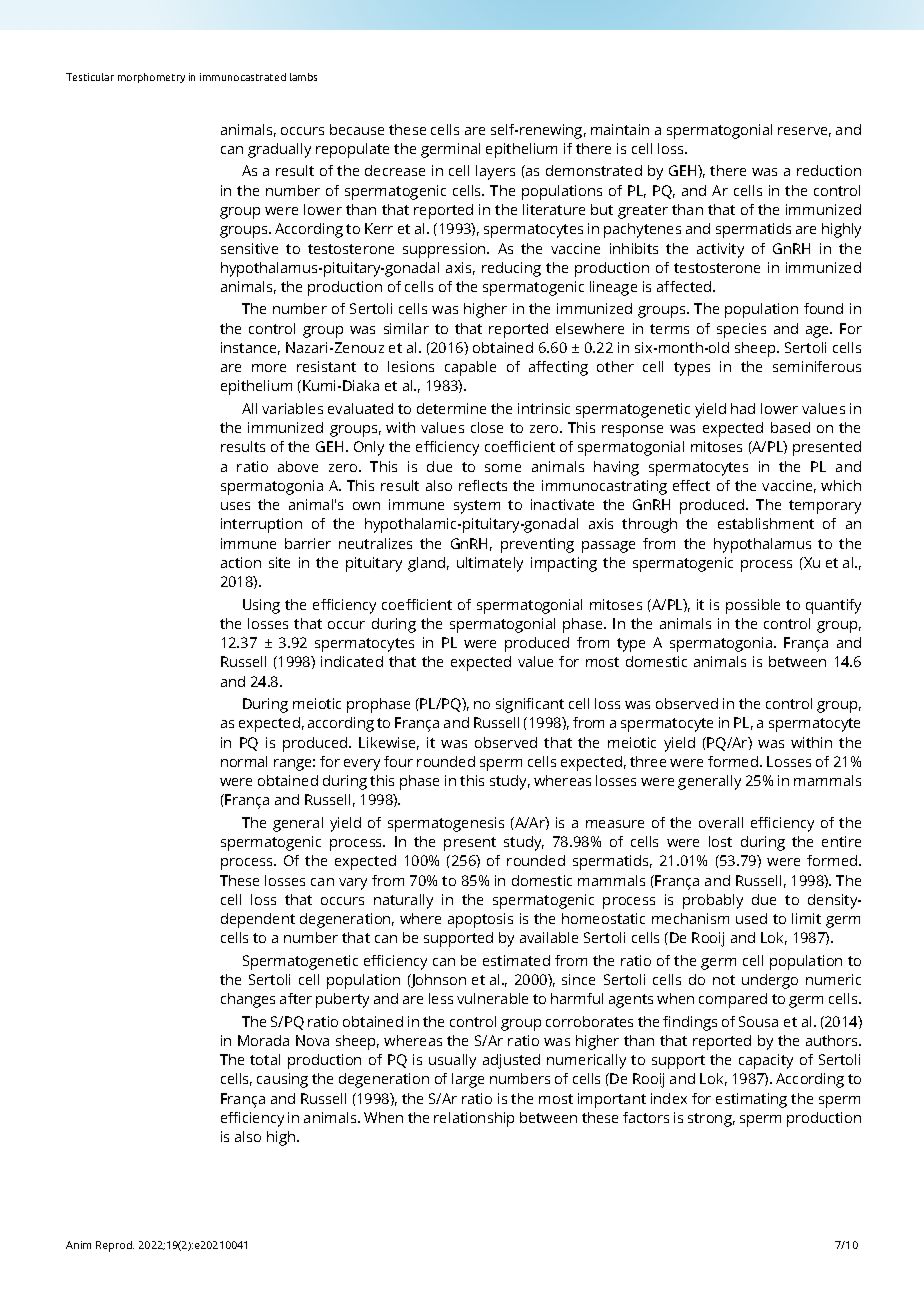 The height and width of the screenshot is (1308, 924). I want to click on possible, so click(753, 606).
